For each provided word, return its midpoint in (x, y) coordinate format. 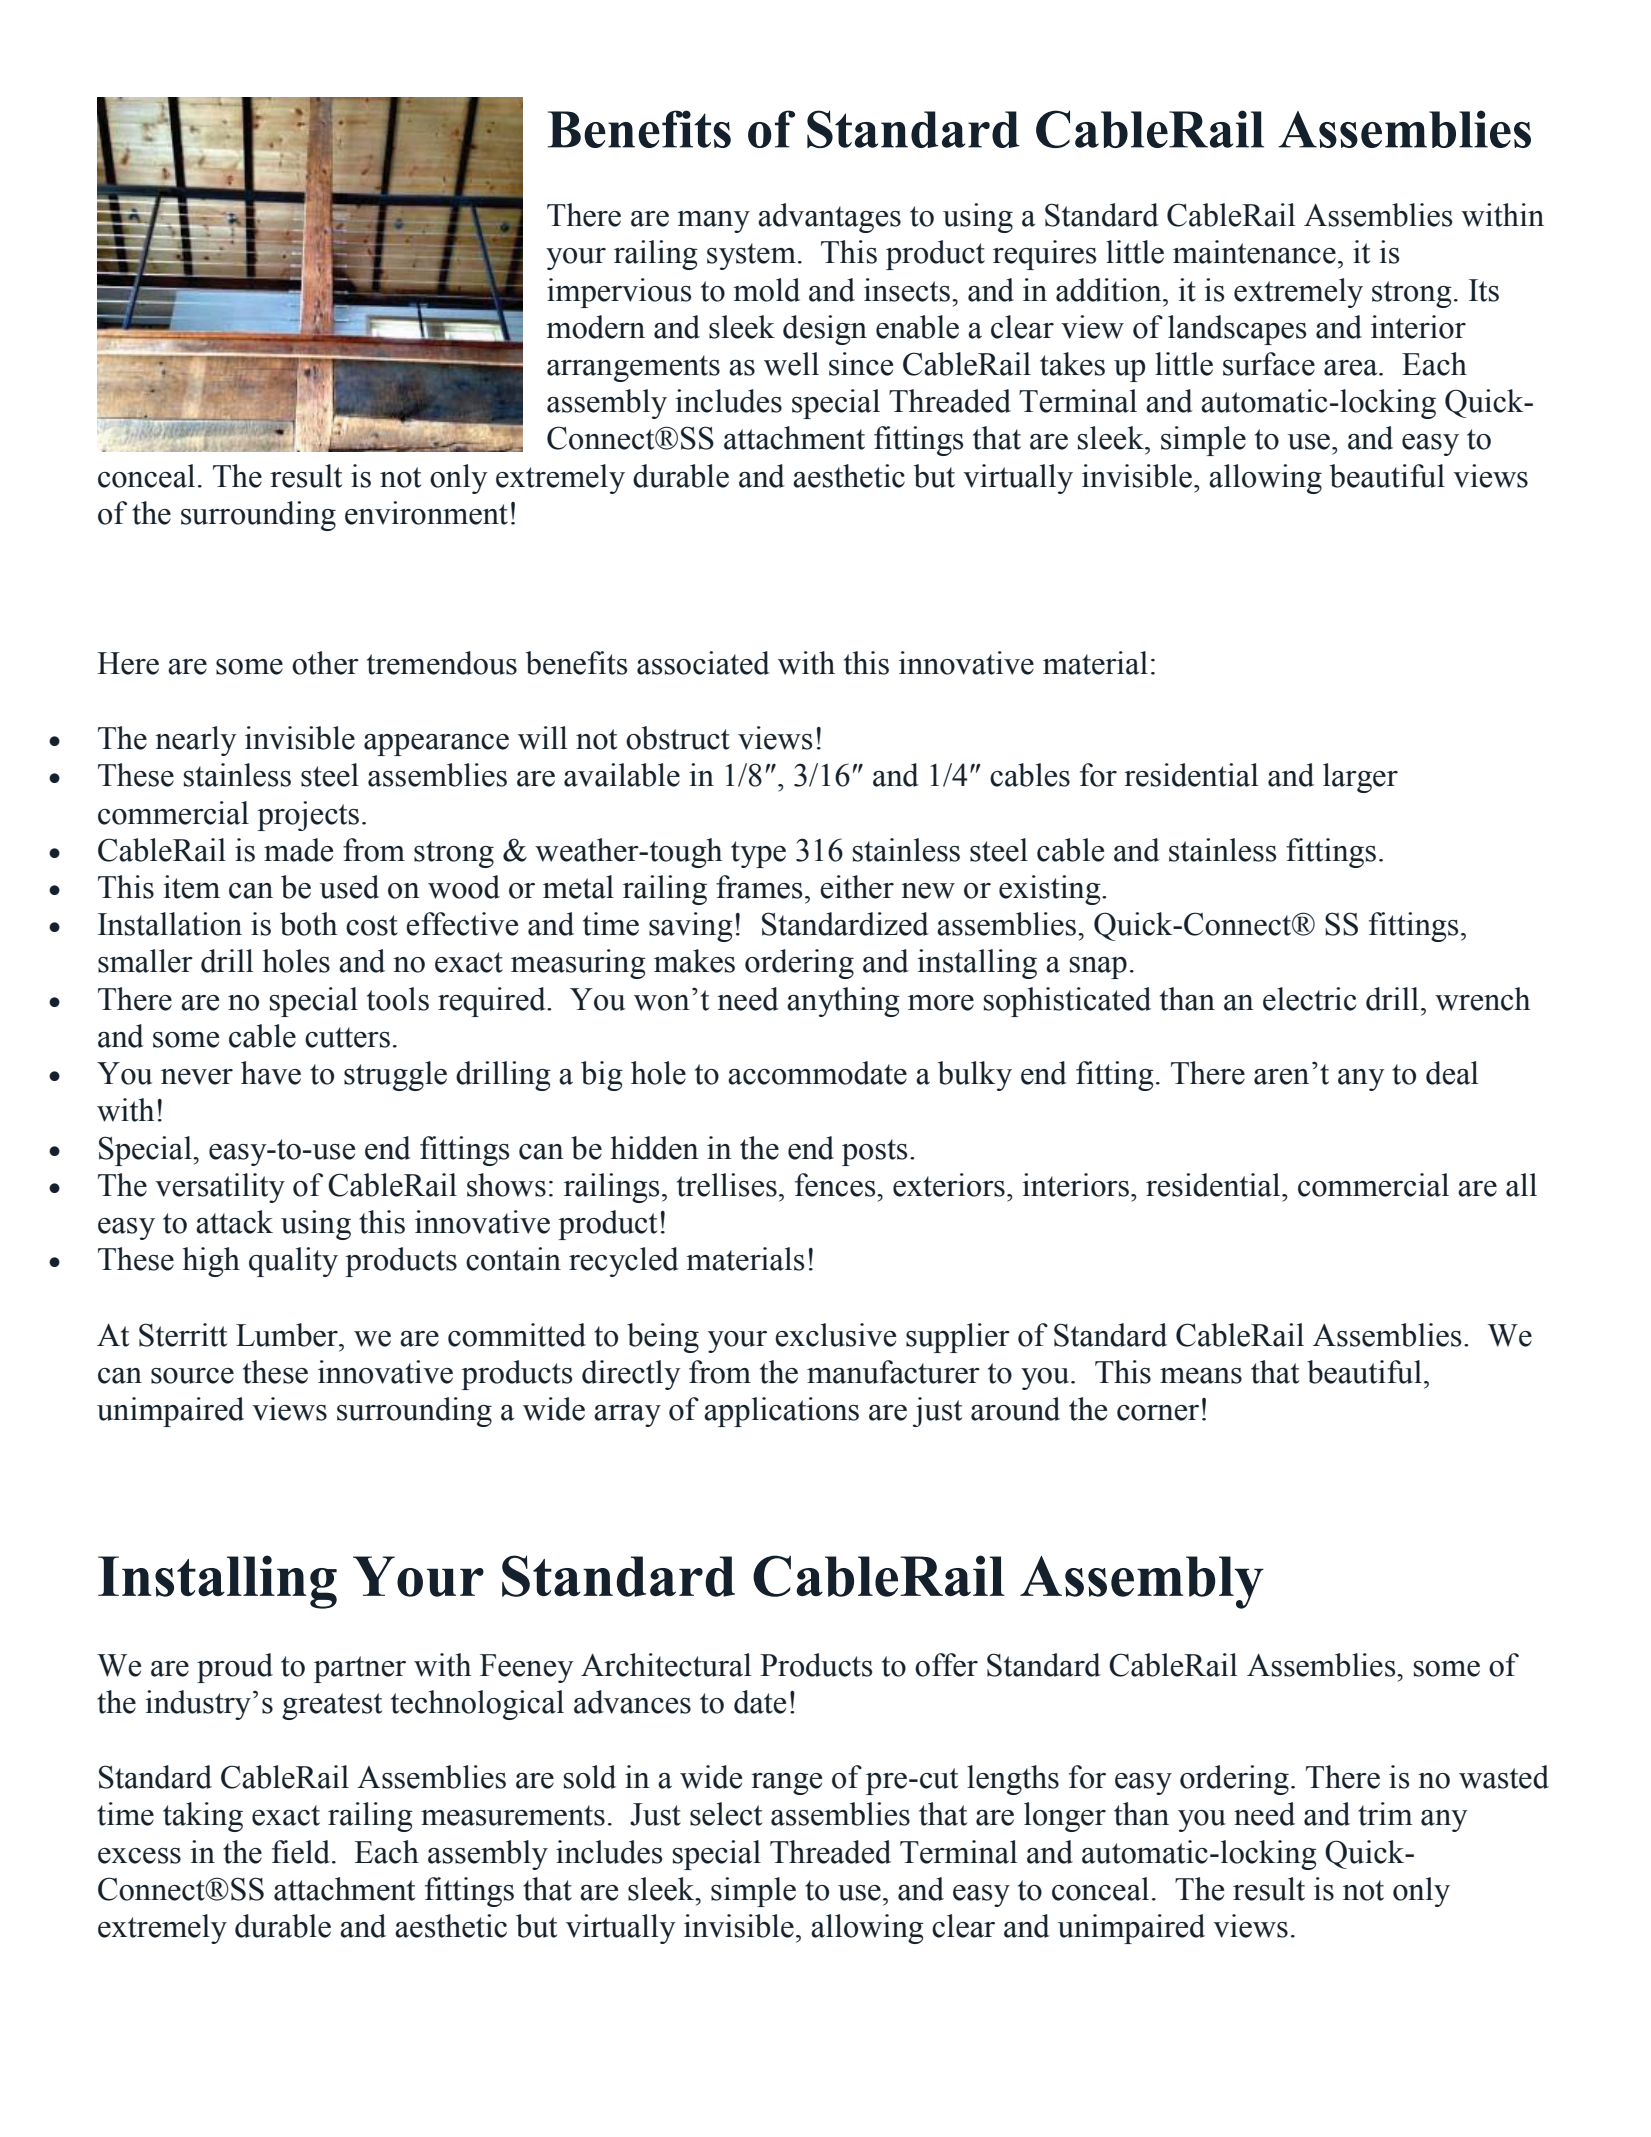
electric (1309, 999)
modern (596, 327)
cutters (347, 1037)
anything (843, 1002)
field (302, 1852)
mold (767, 290)
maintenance (1254, 252)
